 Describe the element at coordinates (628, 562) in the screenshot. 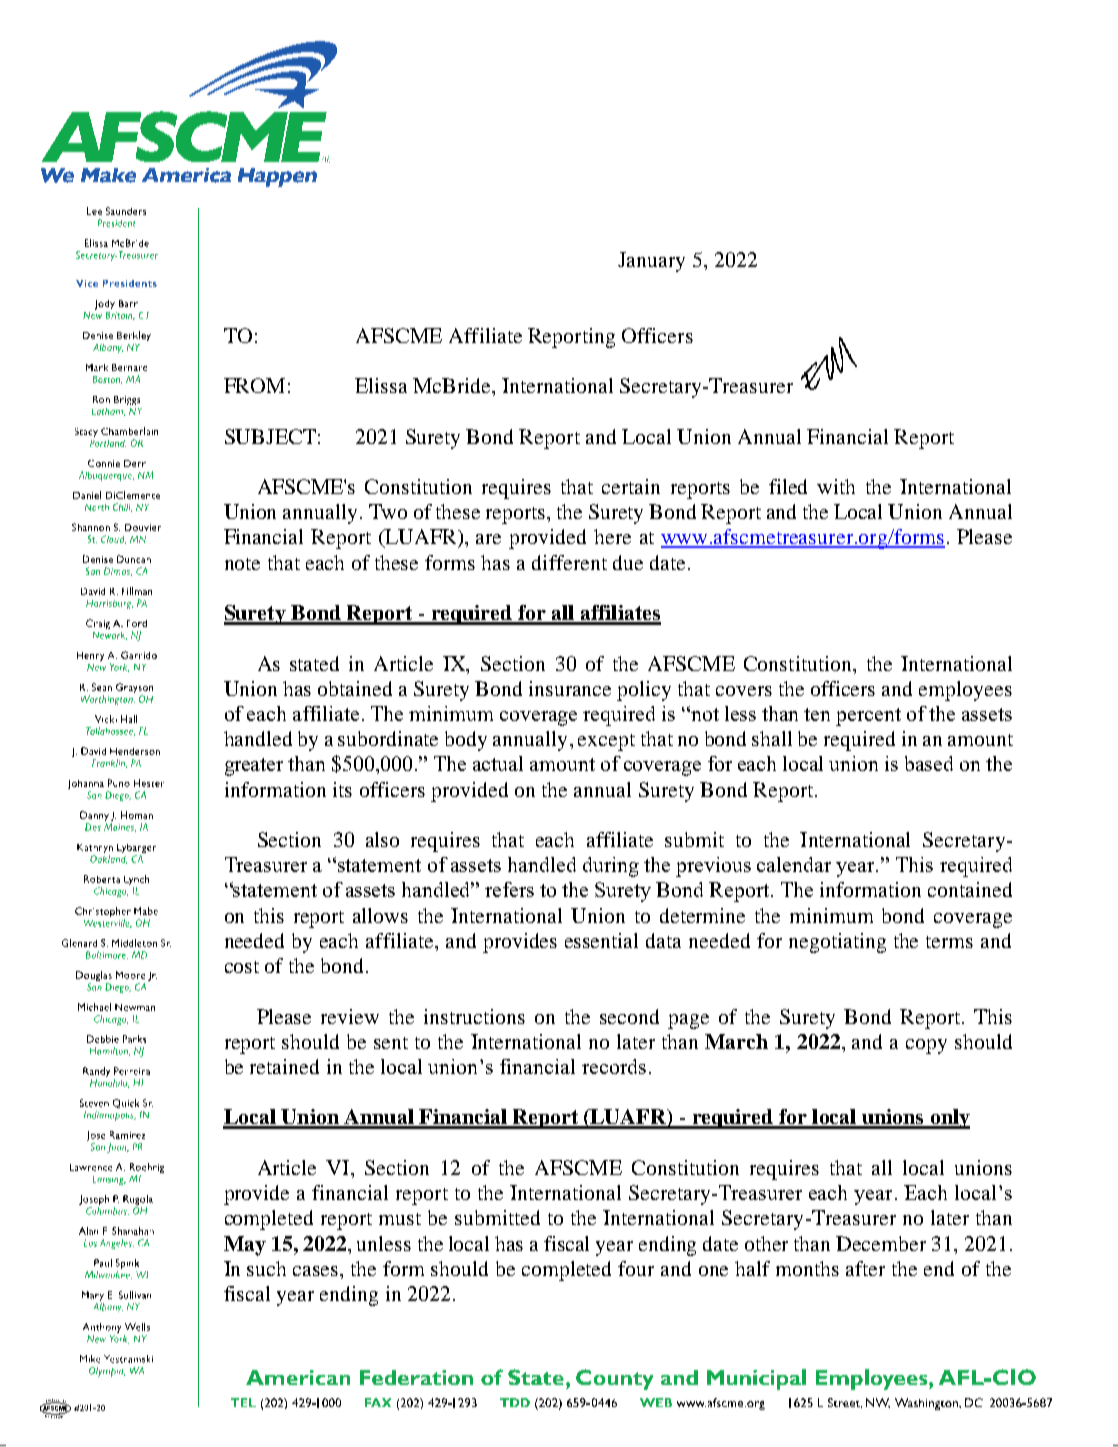

I see `due` at that location.
